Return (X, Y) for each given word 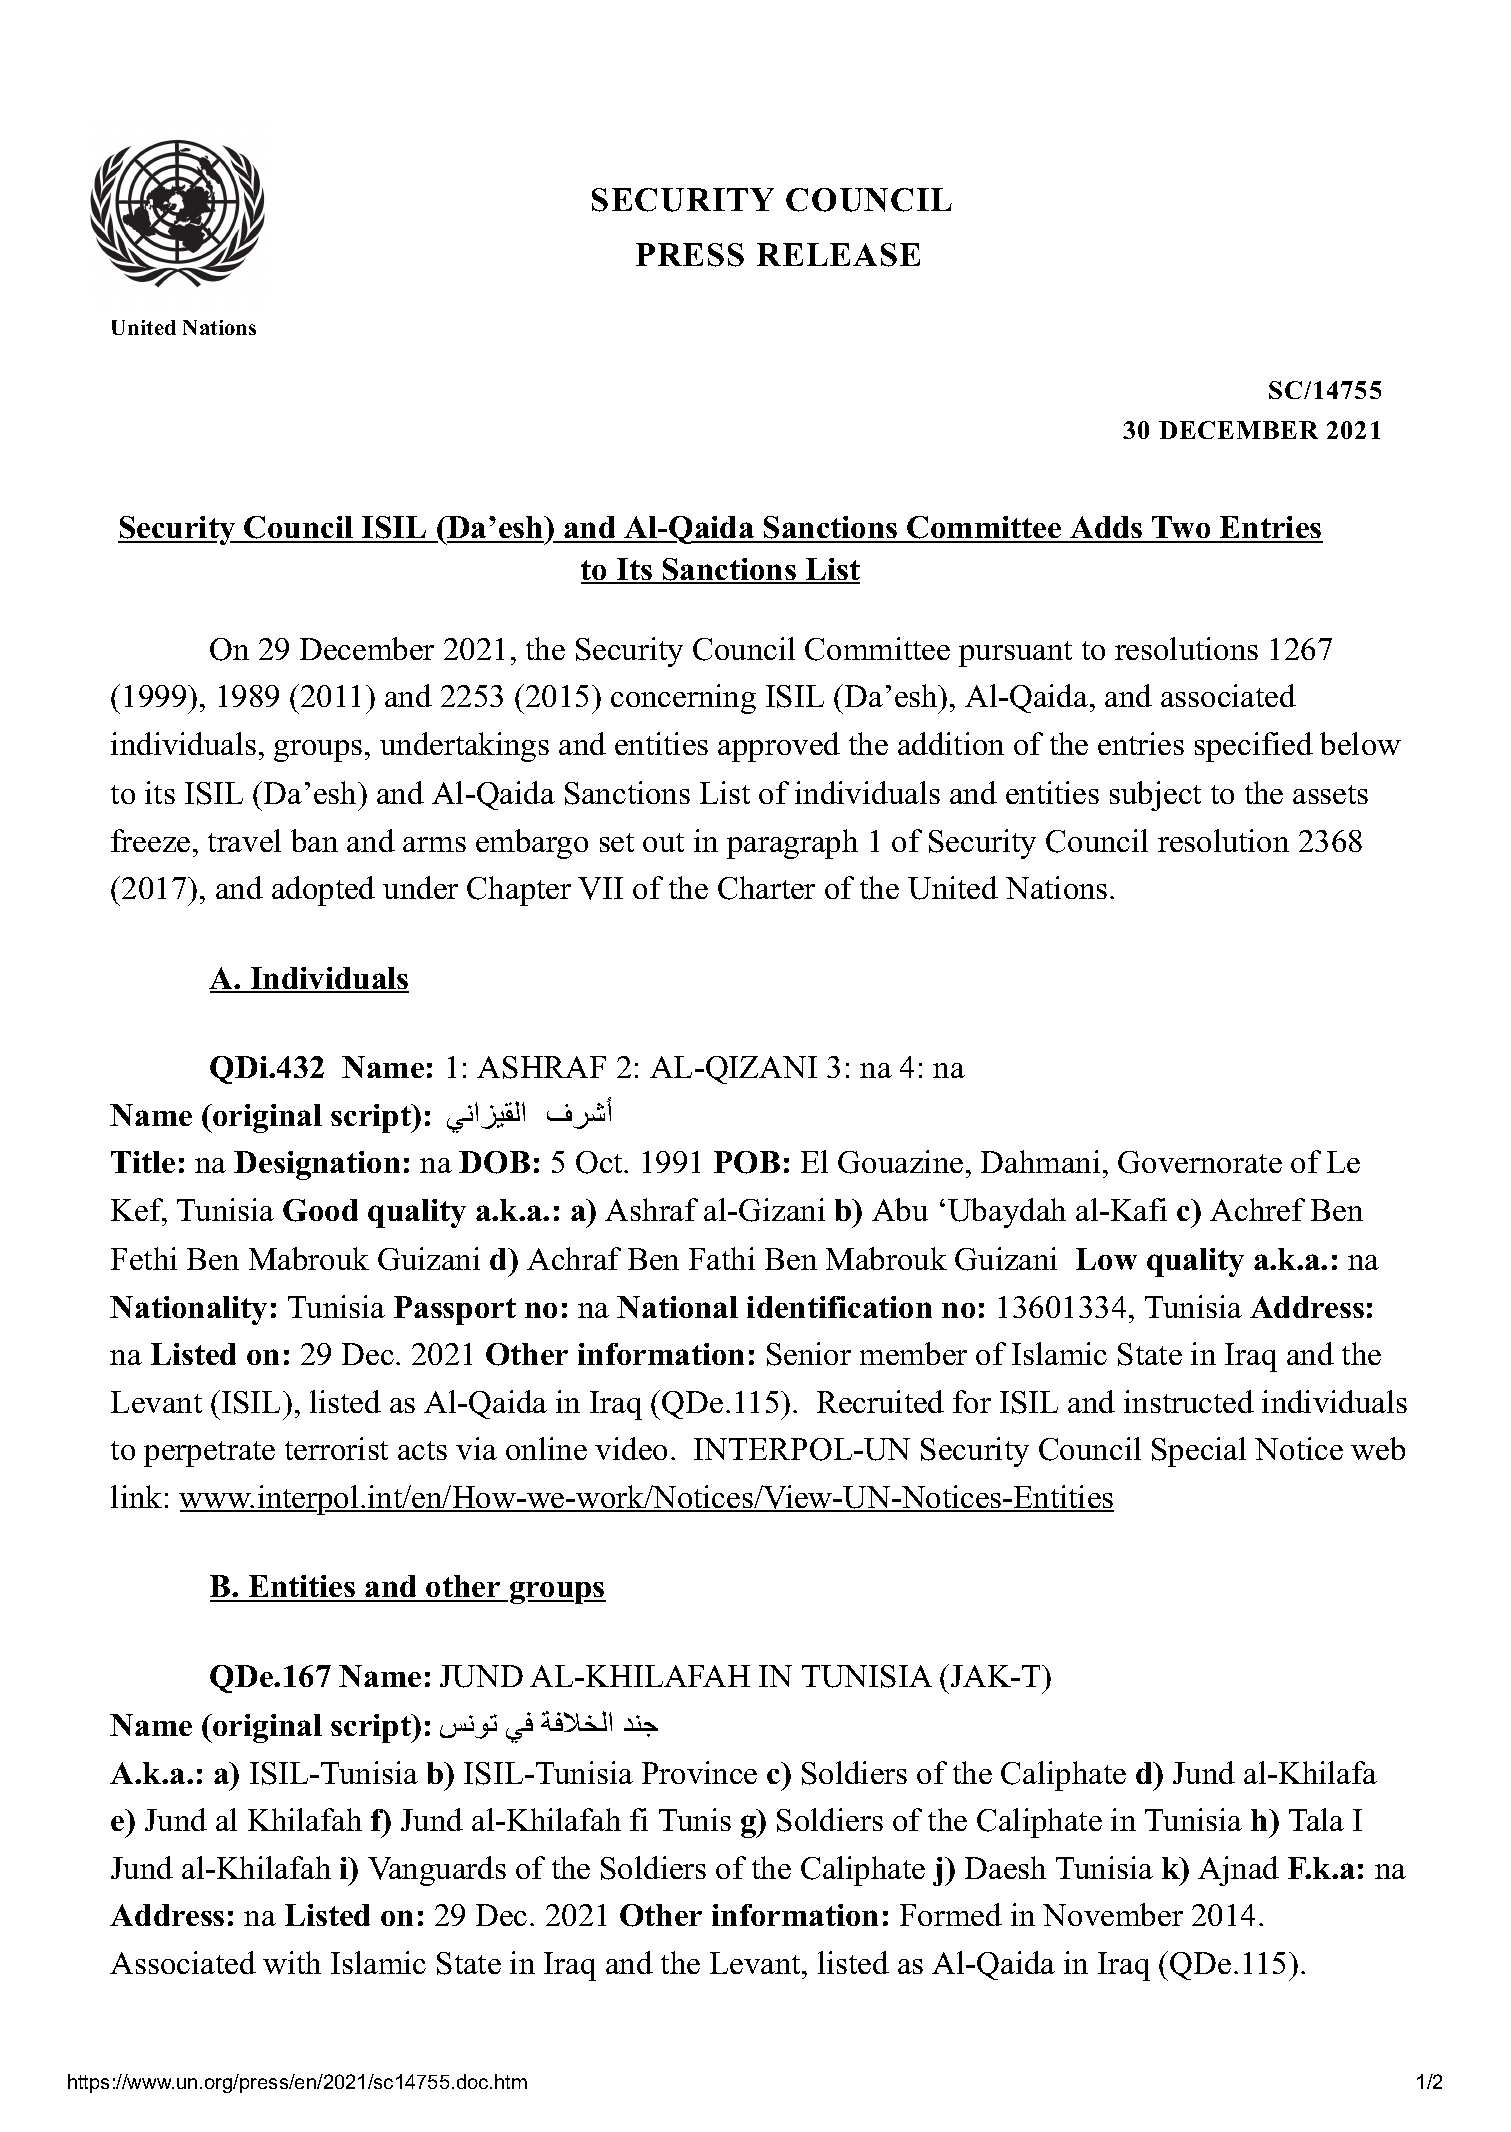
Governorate (1200, 1162)
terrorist (336, 1448)
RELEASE (838, 255)
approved (779, 747)
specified (1254, 747)
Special (1199, 1452)
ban (314, 840)
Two (1182, 529)
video (631, 1448)
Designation (317, 1165)
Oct (600, 1162)
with (292, 1962)
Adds (1106, 529)
